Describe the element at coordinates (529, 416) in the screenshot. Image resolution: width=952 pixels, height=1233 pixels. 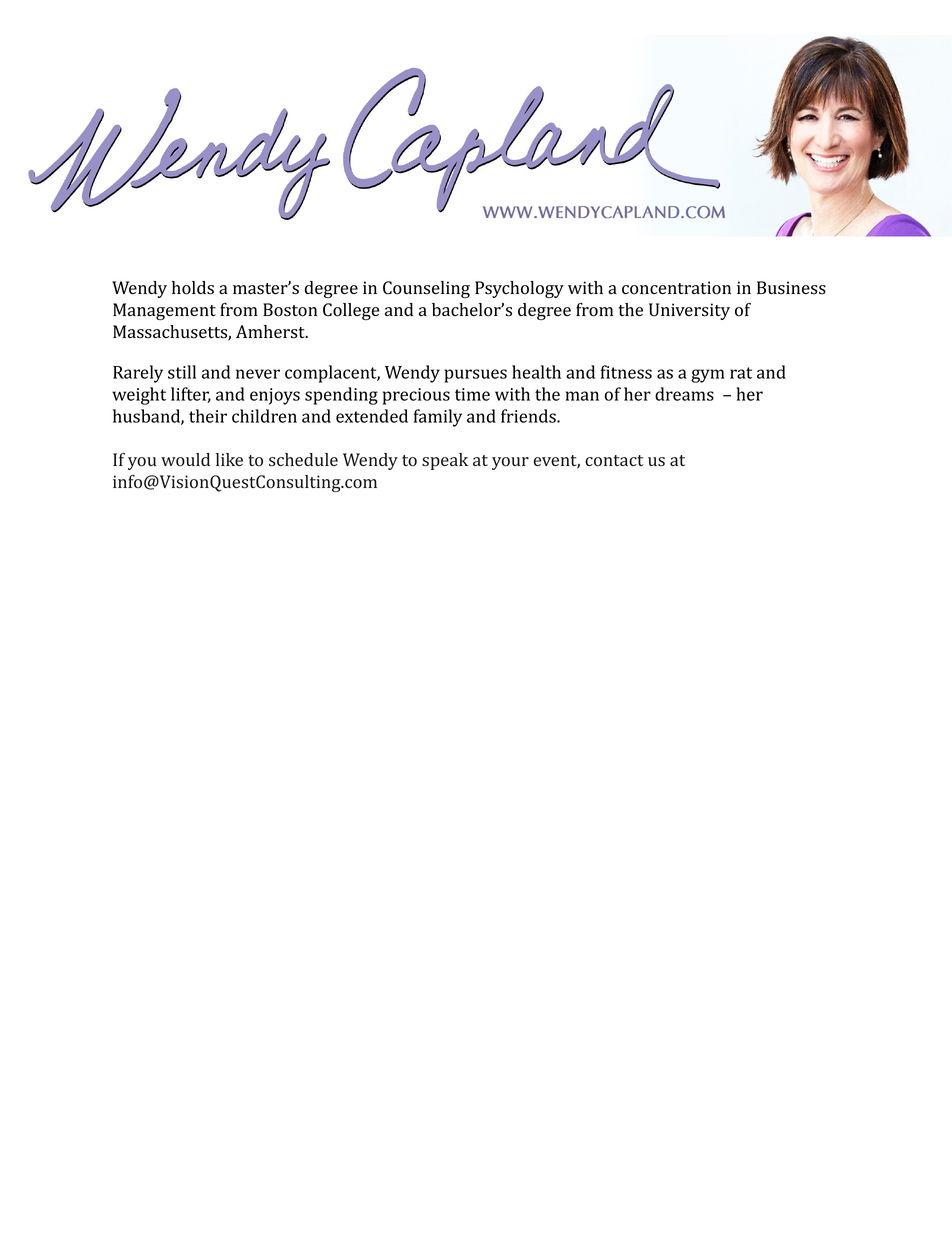
I see `friends` at that location.
